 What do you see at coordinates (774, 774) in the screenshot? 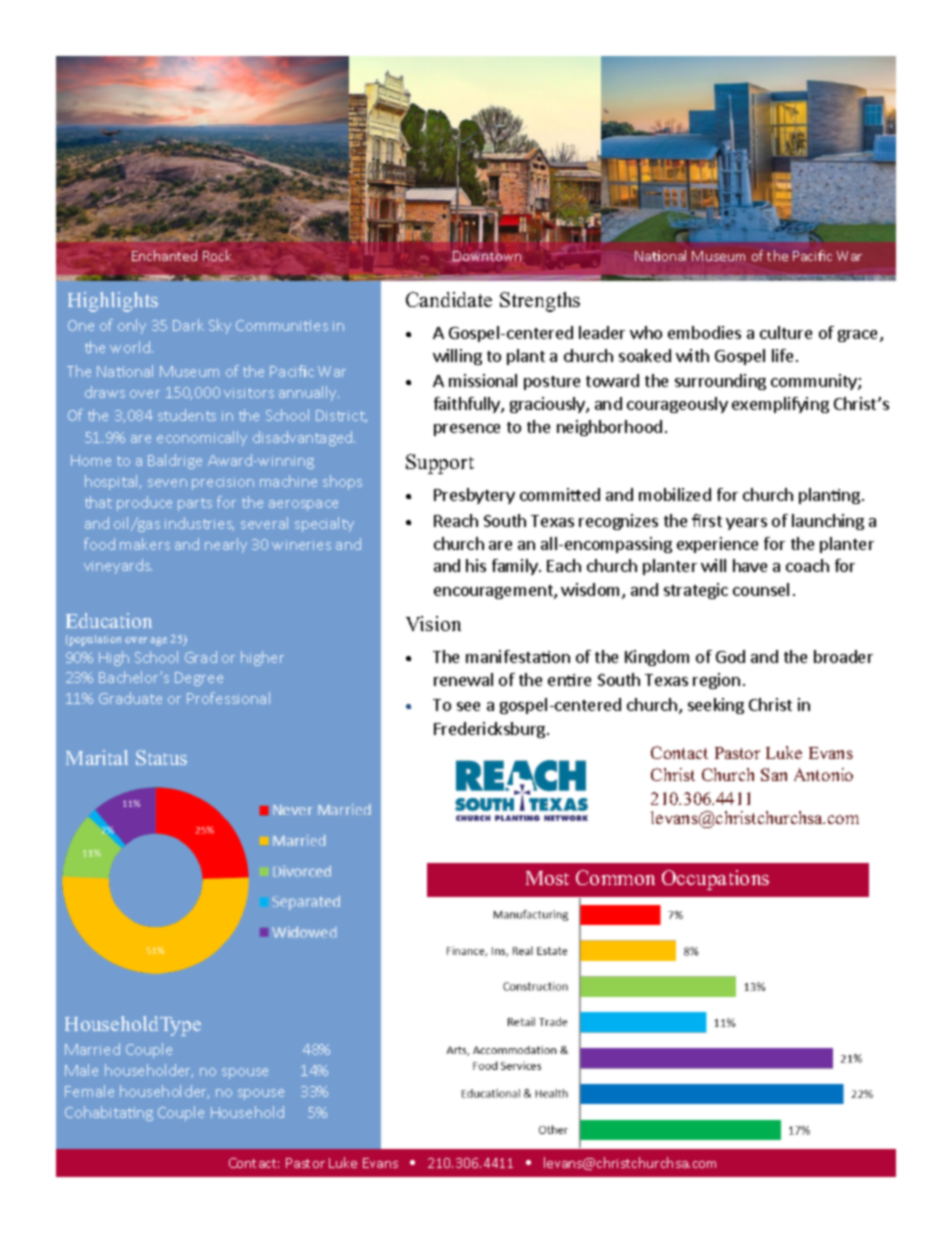
I see `San` at bounding box center [774, 774].
